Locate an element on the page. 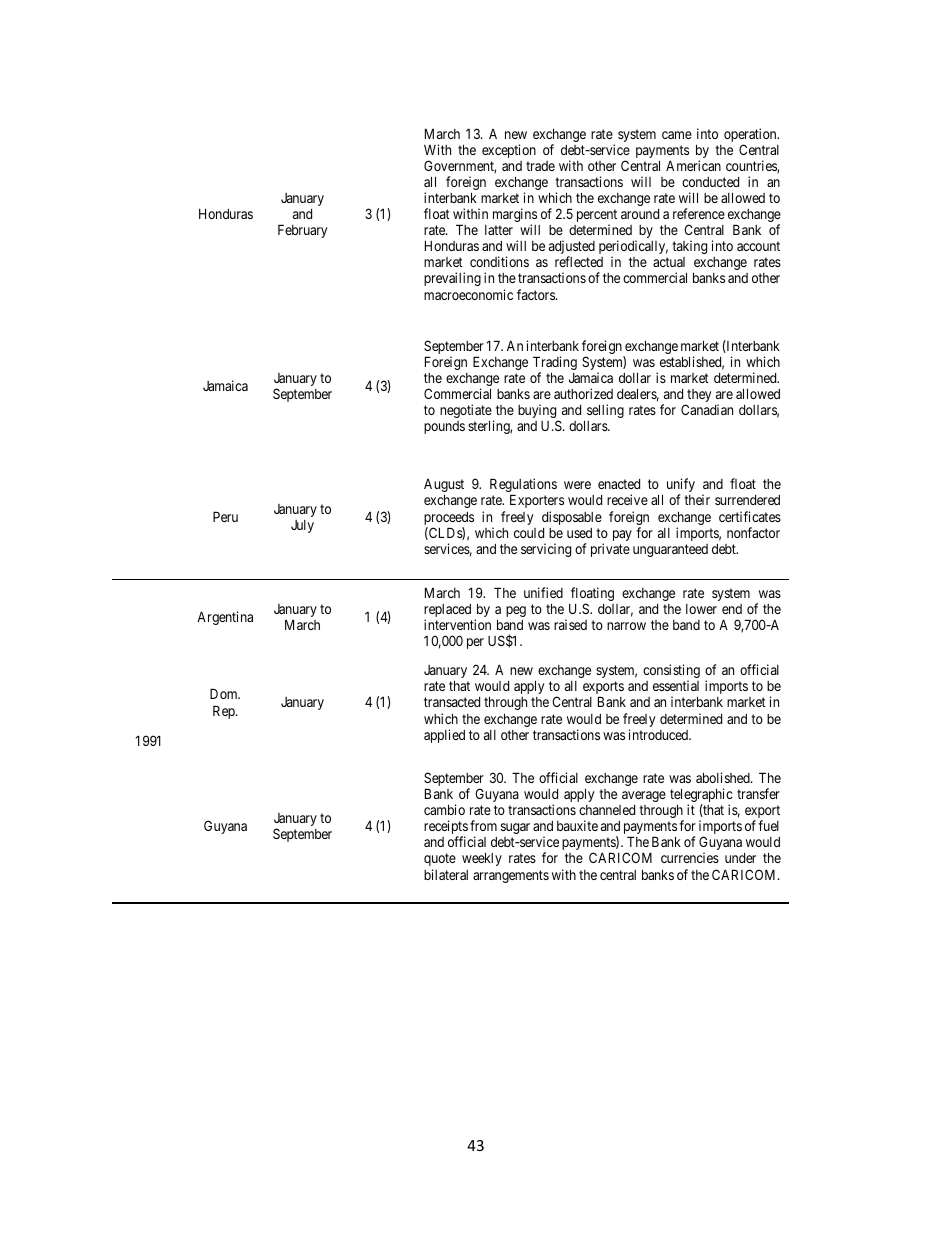  exception is located at coordinates (509, 151).
